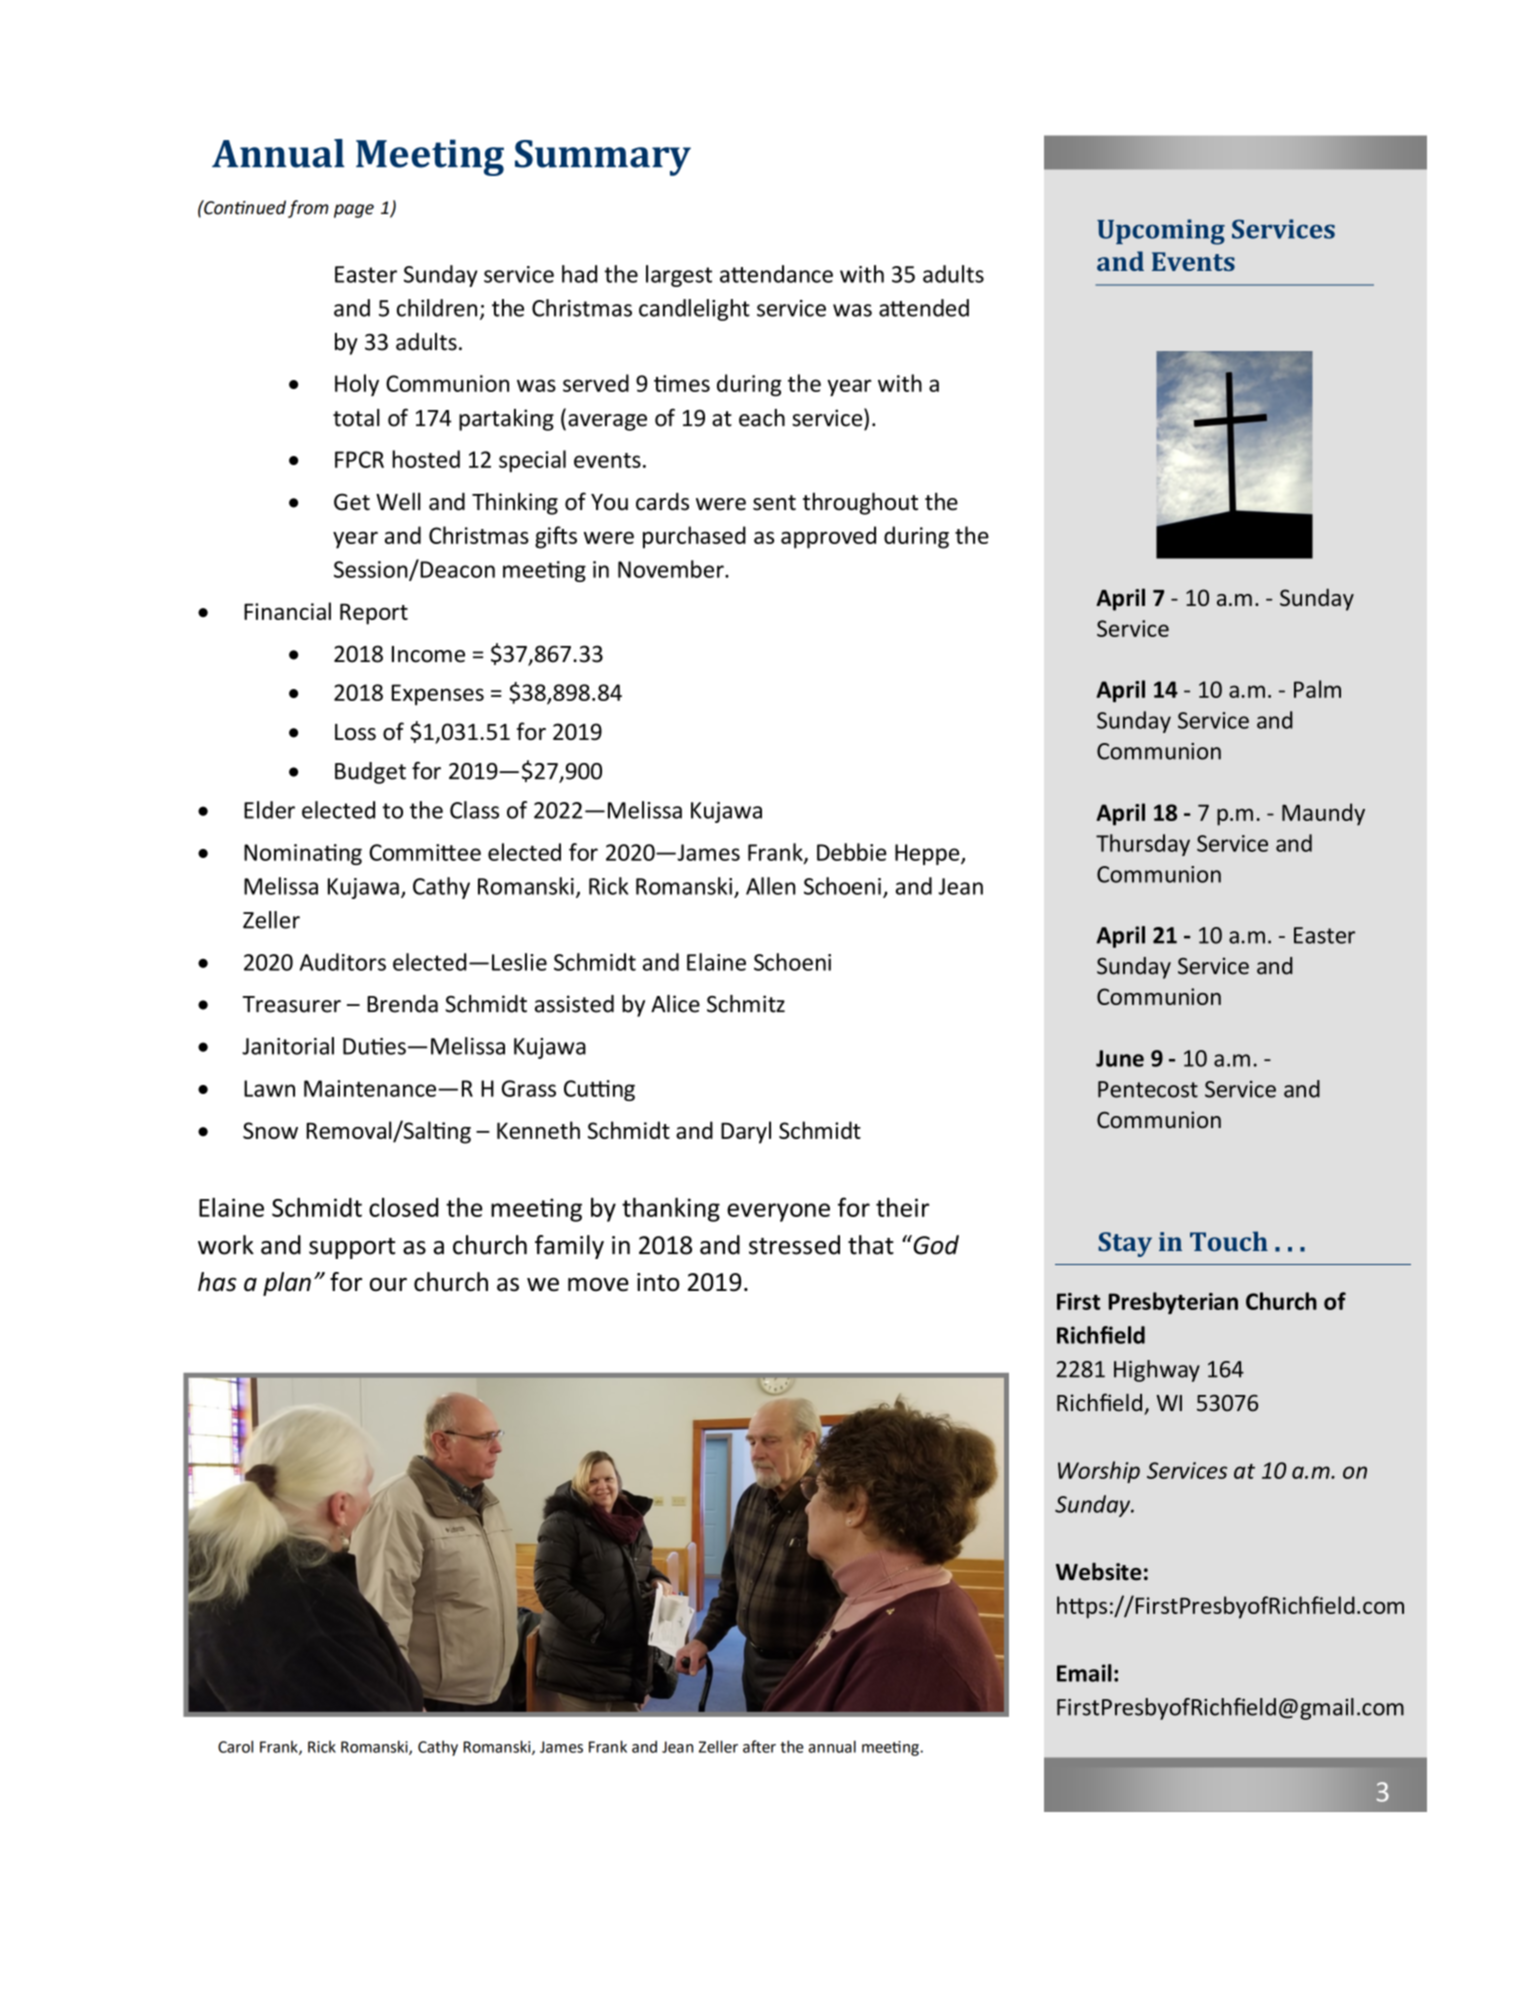 This document has height=1991, width=1538. What do you see at coordinates (776, 274) in the document?
I see `attendance` at bounding box center [776, 274].
